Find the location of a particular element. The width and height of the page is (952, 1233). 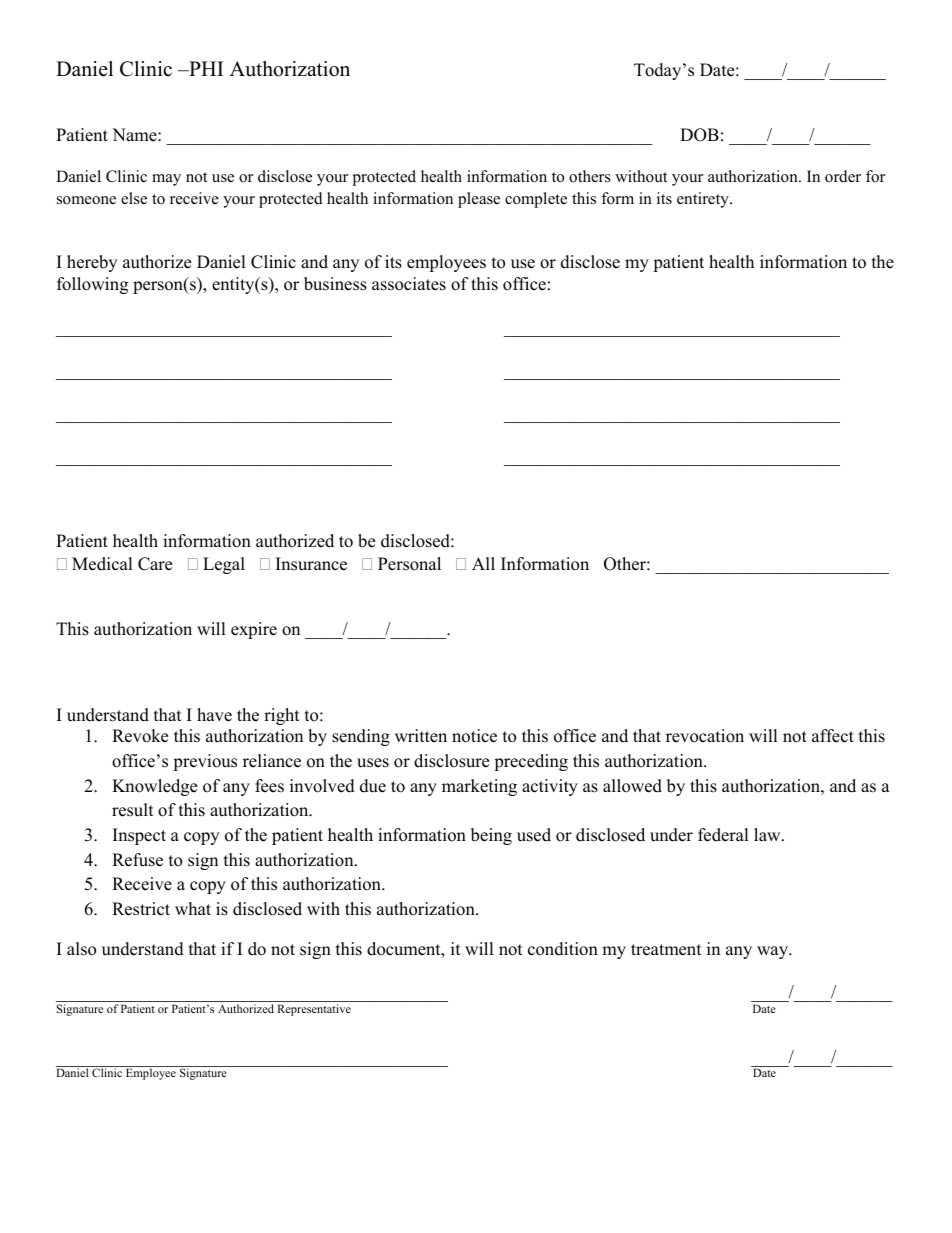

associates is located at coordinates (409, 284).
